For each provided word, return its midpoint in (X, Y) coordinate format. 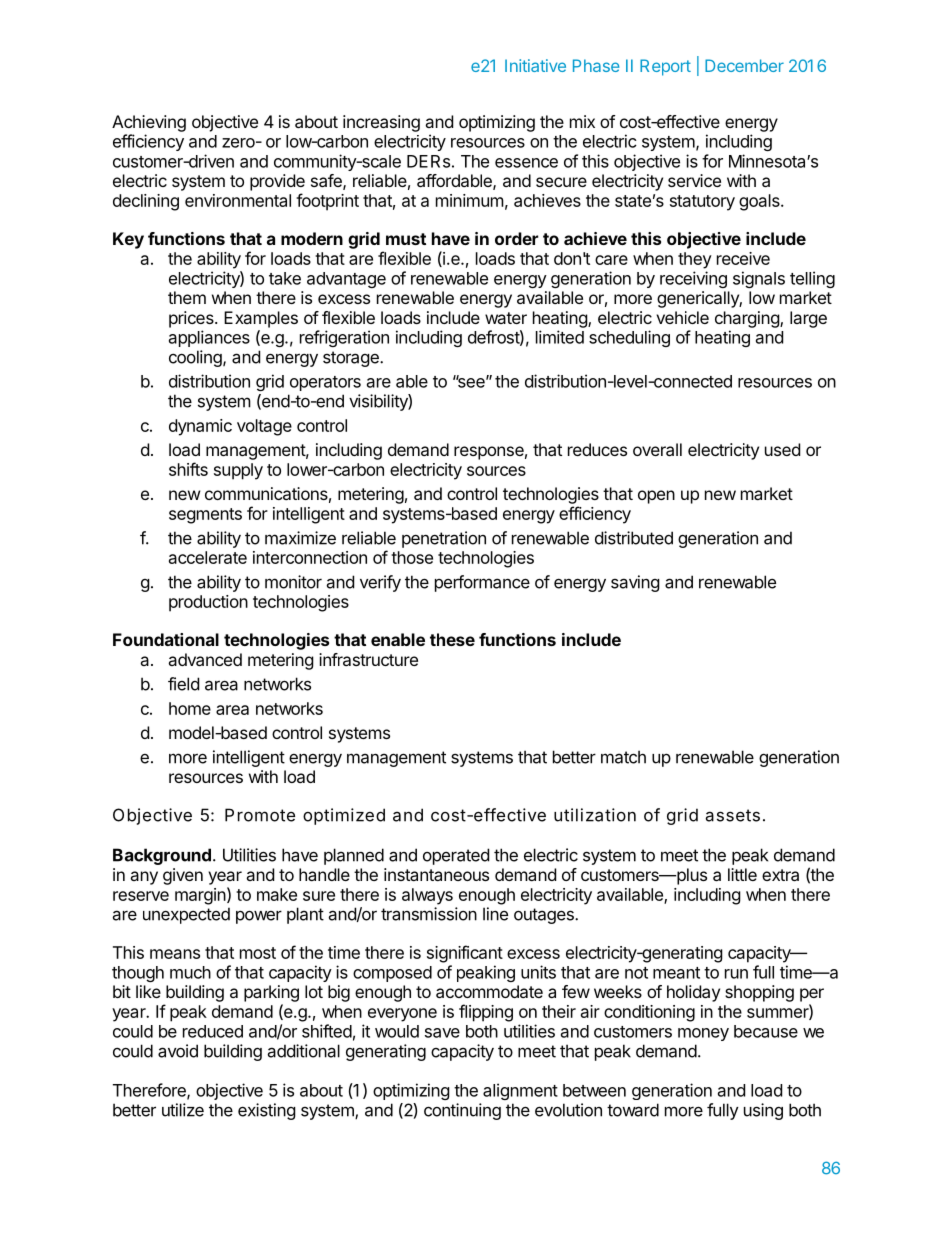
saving (635, 583)
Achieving (149, 123)
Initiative (535, 65)
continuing (462, 1111)
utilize (183, 1110)
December (744, 65)
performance (482, 583)
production (208, 603)
